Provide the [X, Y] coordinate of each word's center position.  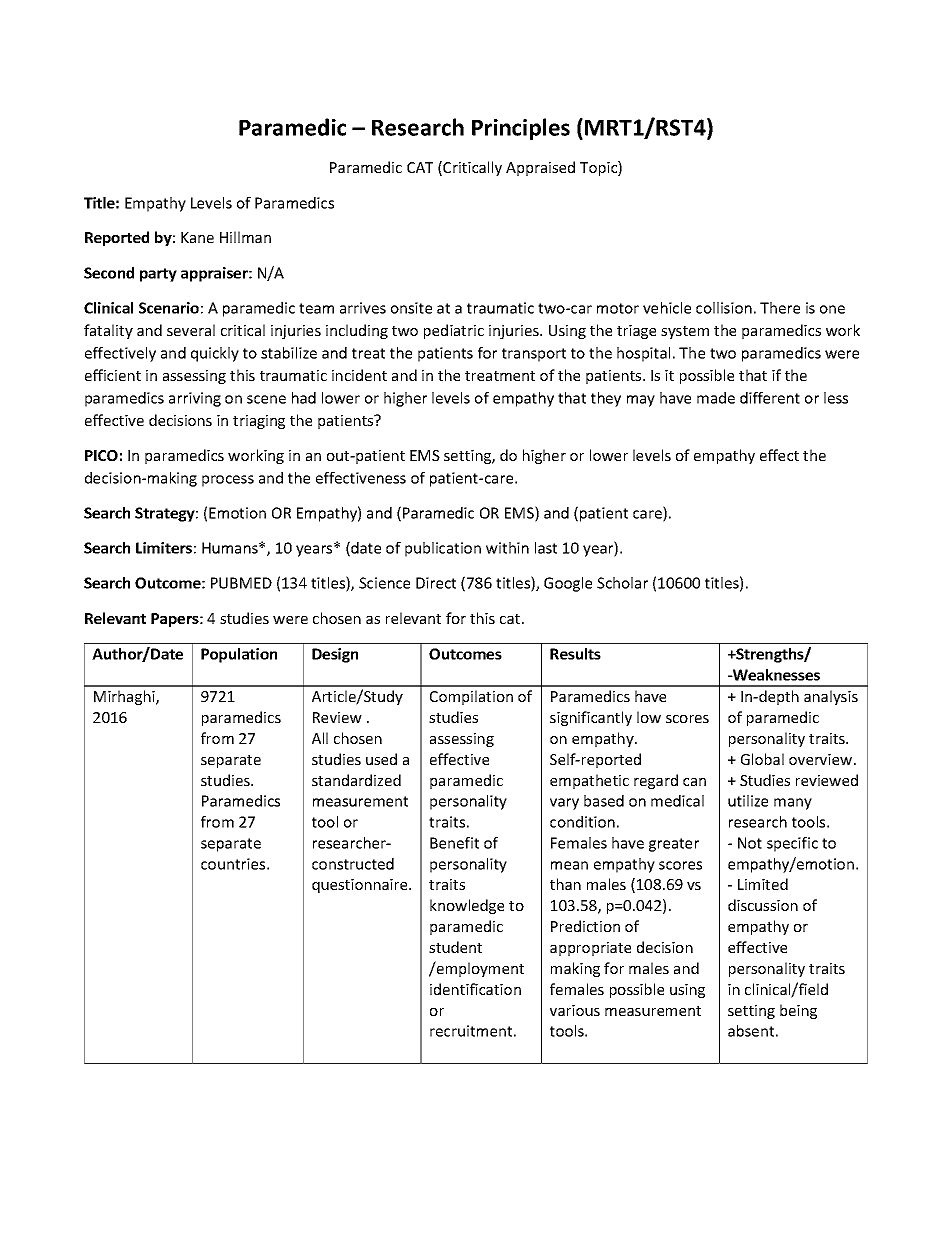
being [798, 1011]
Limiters [164, 548]
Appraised [540, 168]
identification [475, 989]
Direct [436, 583]
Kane [197, 237]
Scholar [622, 583]
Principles [521, 129]
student [455, 947]
